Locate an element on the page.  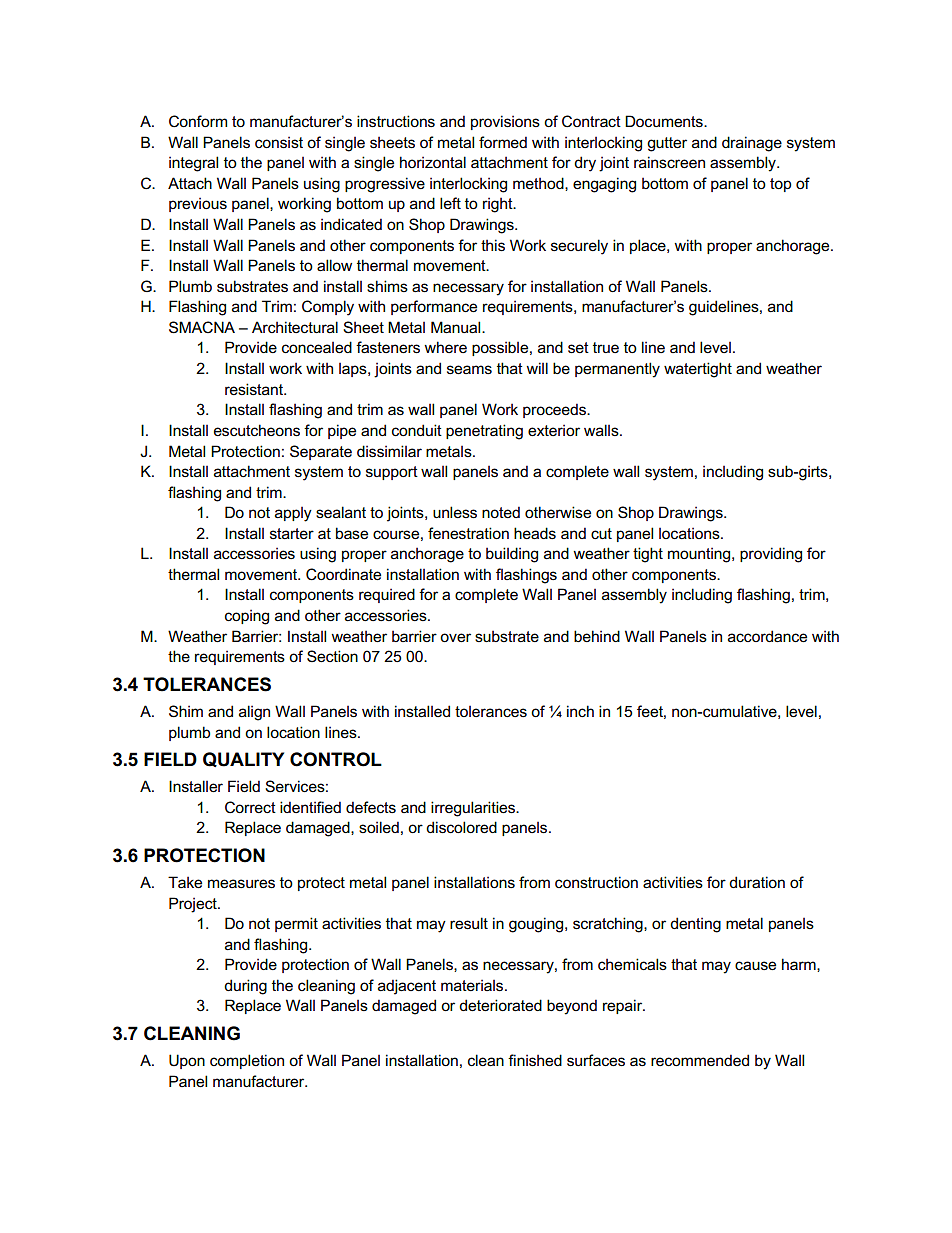
permanently is located at coordinates (617, 370).
